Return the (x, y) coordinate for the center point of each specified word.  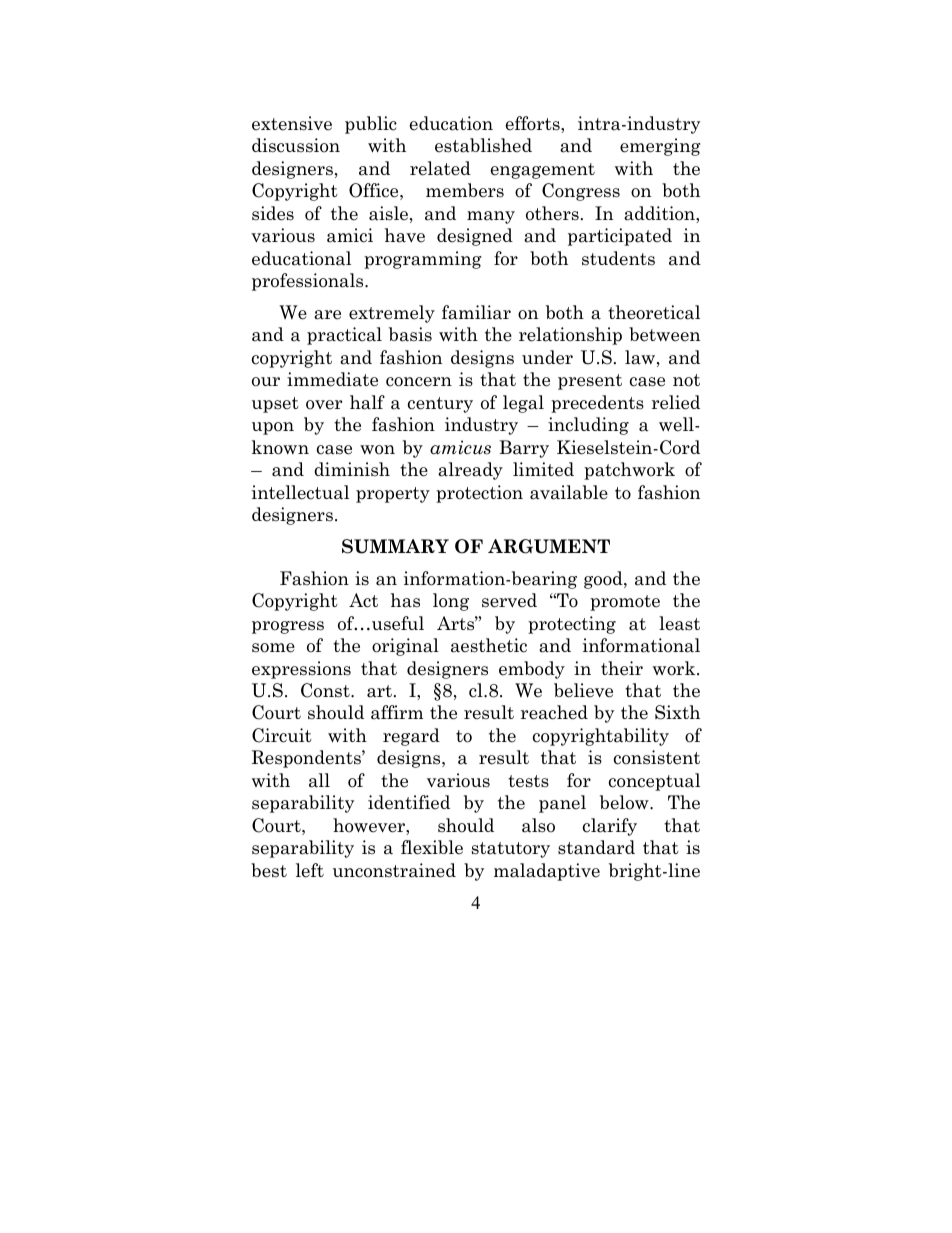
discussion (296, 145)
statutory (511, 850)
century (440, 405)
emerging (660, 147)
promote (625, 603)
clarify (610, 827)
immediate (332, 379)
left (310, 870)
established (483, 145)
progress (288, 627)
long (451, 602)
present (590, 382)
